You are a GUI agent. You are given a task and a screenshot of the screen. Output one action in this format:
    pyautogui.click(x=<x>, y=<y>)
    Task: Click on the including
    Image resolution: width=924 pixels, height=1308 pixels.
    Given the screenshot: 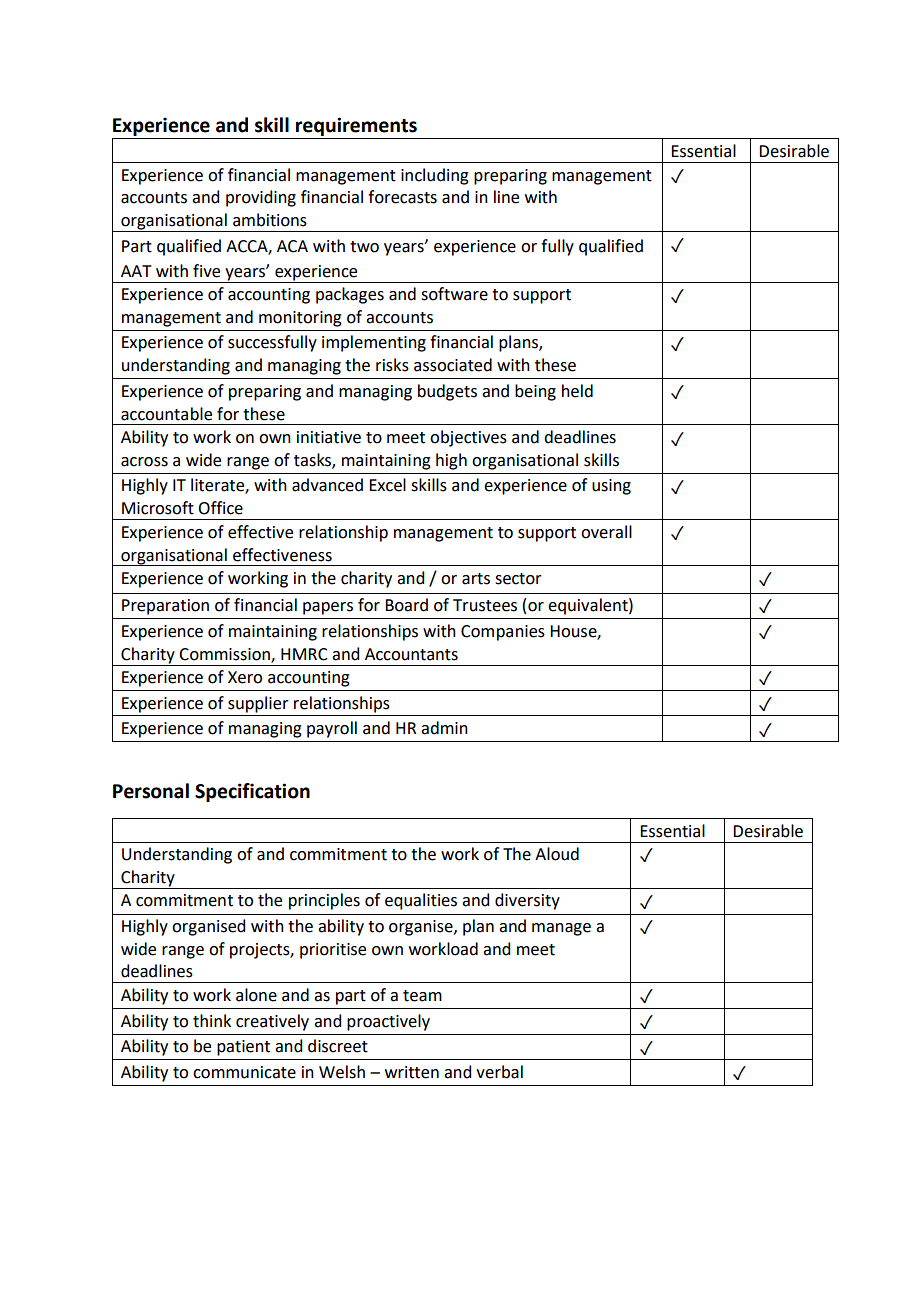 What is the action you would take?
    pyautogui.click(x=435, y=176)
